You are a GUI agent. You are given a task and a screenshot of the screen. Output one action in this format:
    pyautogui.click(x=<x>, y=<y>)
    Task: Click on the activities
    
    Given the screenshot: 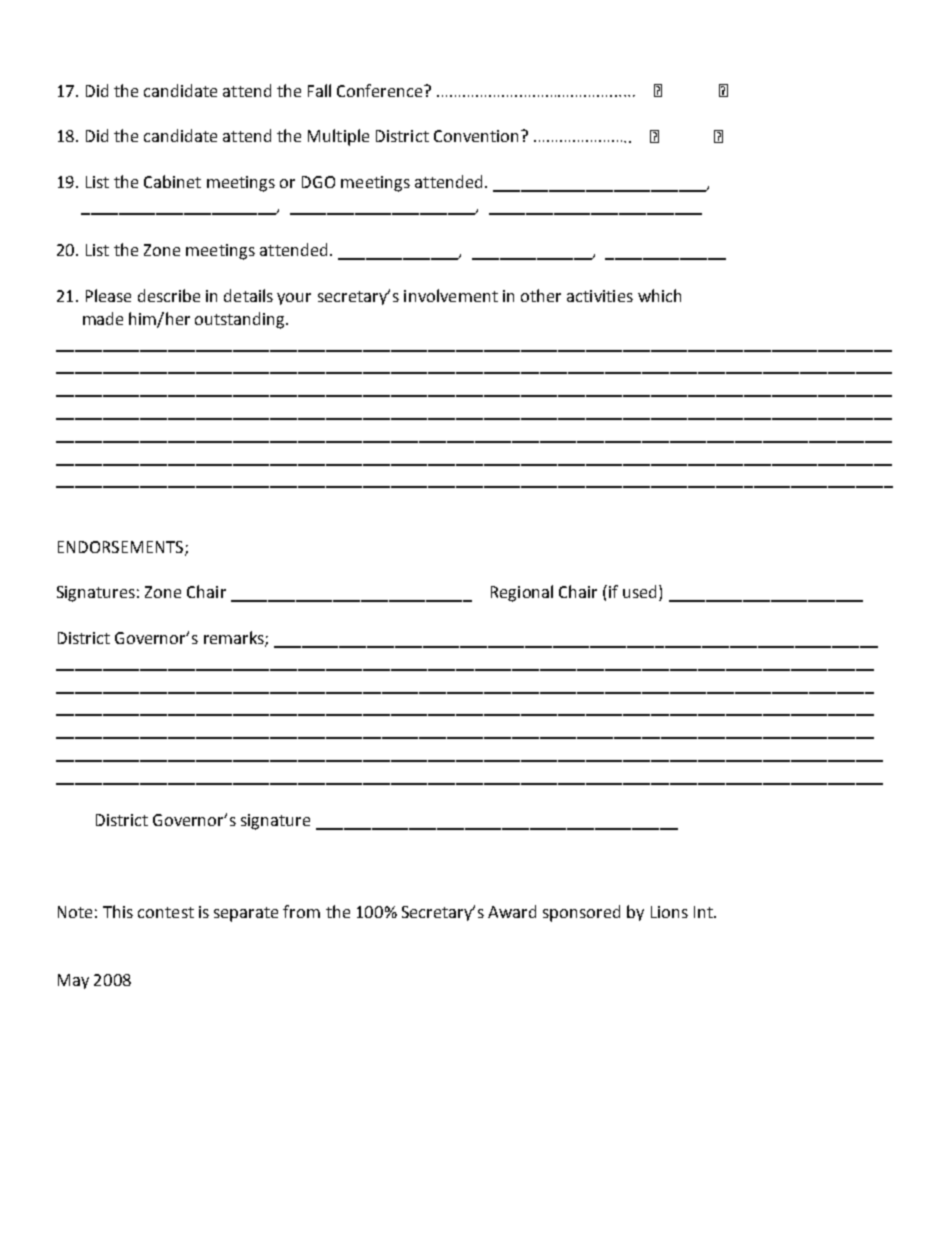 What is the action you would take?
    pyautogui.click(x=600, y=296)
